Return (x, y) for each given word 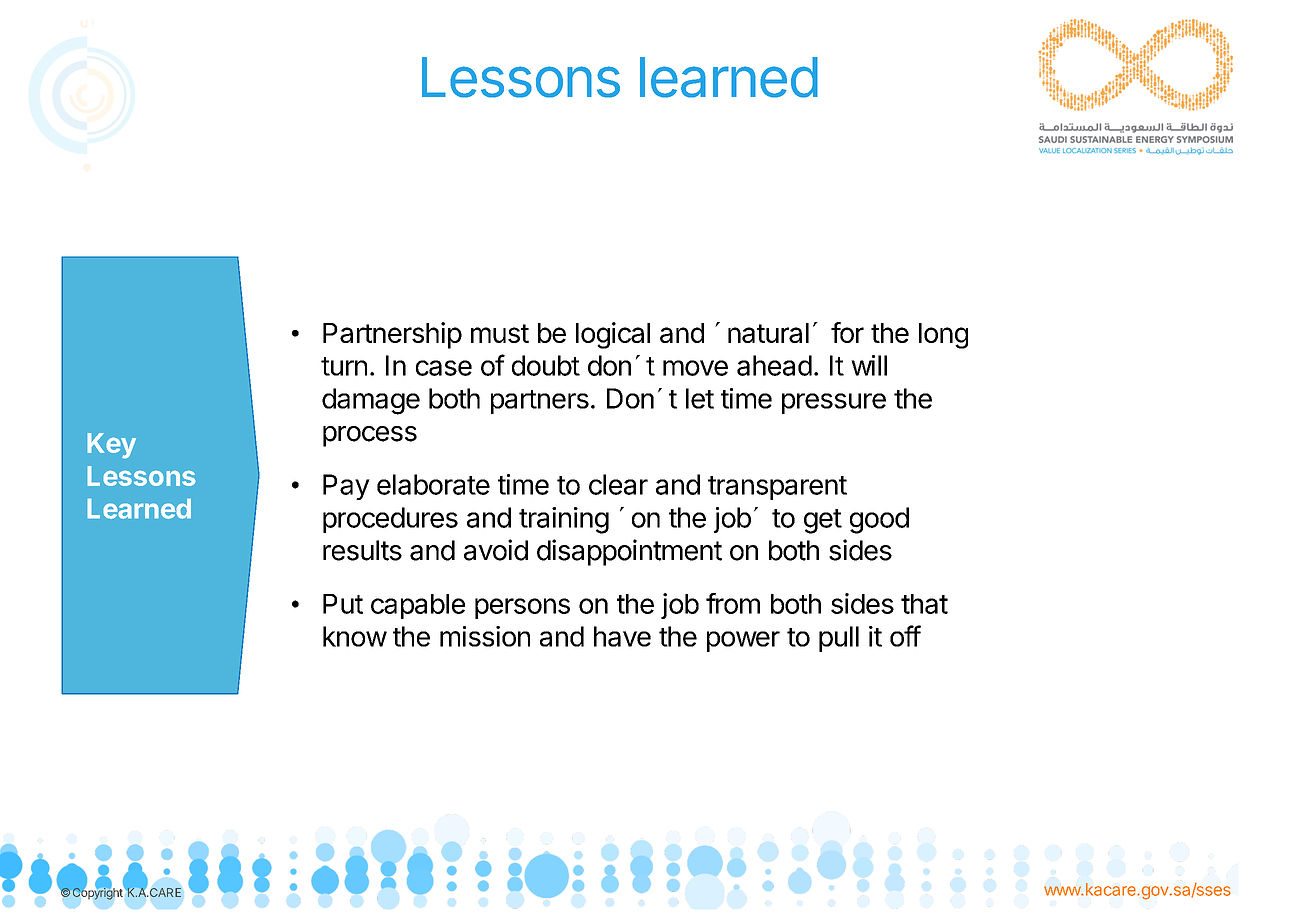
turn (344, 366)
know (355, 636)
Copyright (98, 893)
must (500, 333)
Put (343, 604)
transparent (777, 488)
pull (839, 639)
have (622, 636)
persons (522, 608)
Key (112, 445)
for (847, 332)
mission (485, 636)
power (743, 641)
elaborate (433, 484)
